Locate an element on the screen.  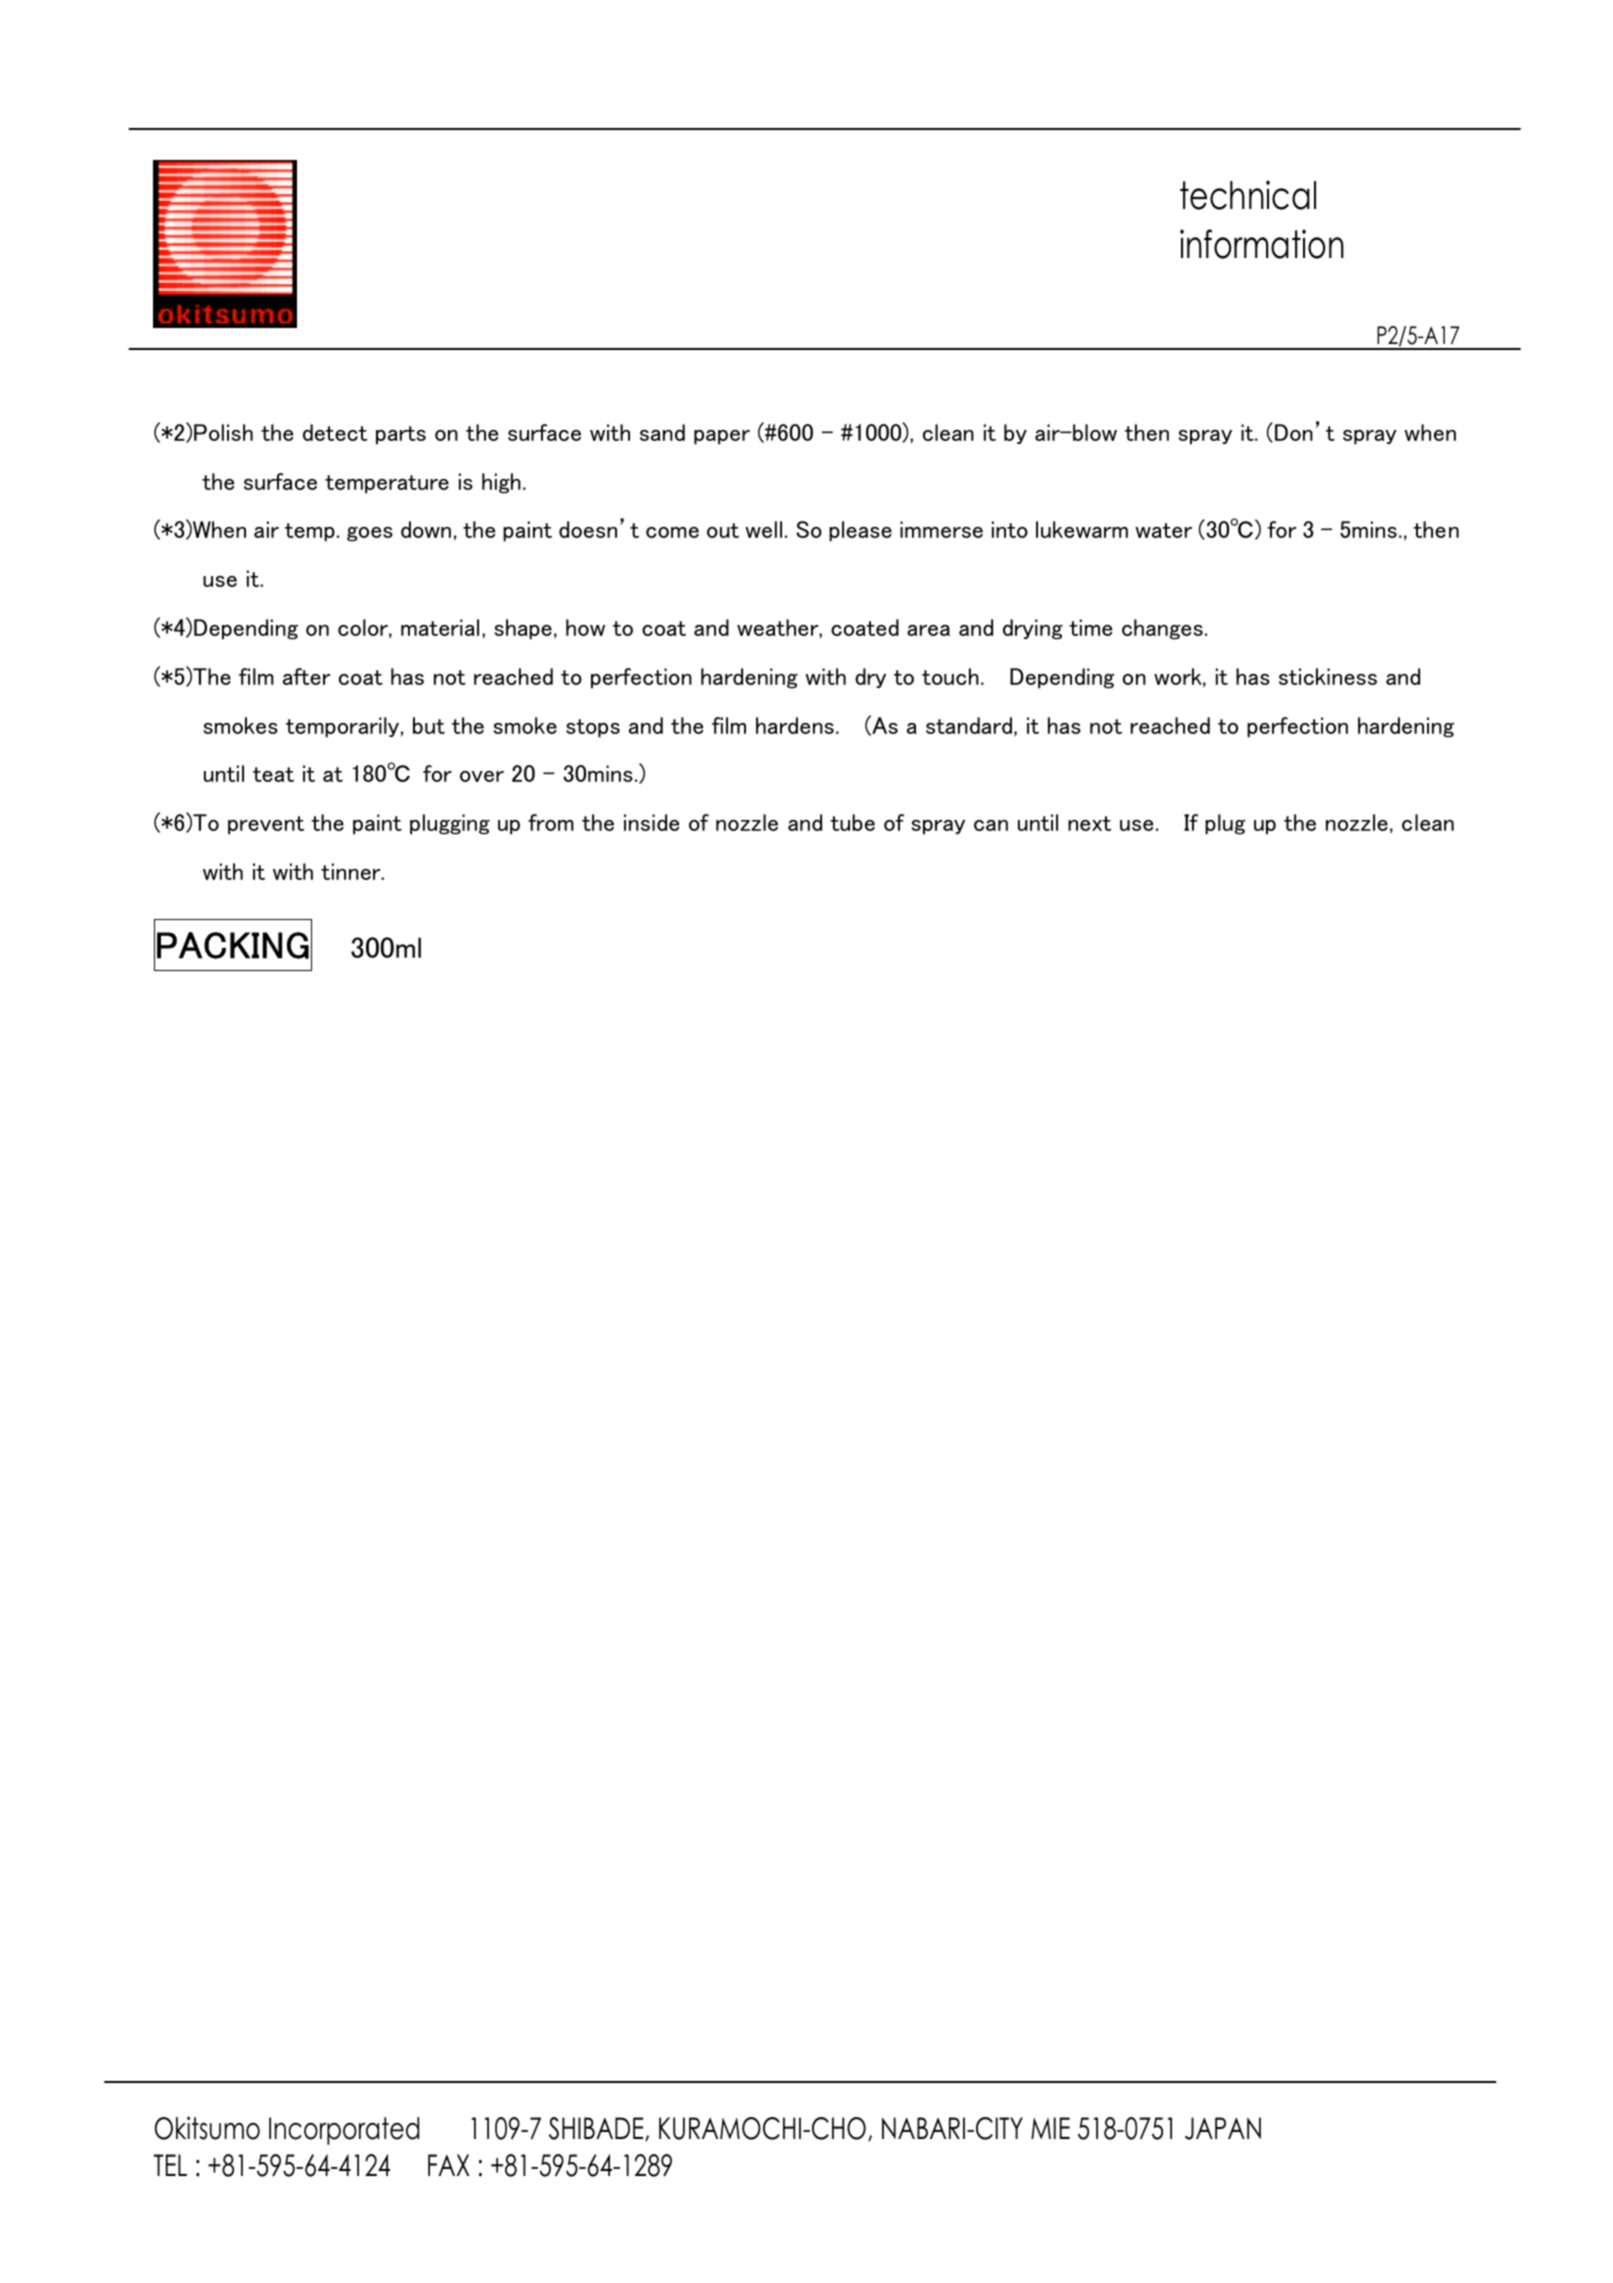
JAPAN is located at coordinates (1223, 2128).
